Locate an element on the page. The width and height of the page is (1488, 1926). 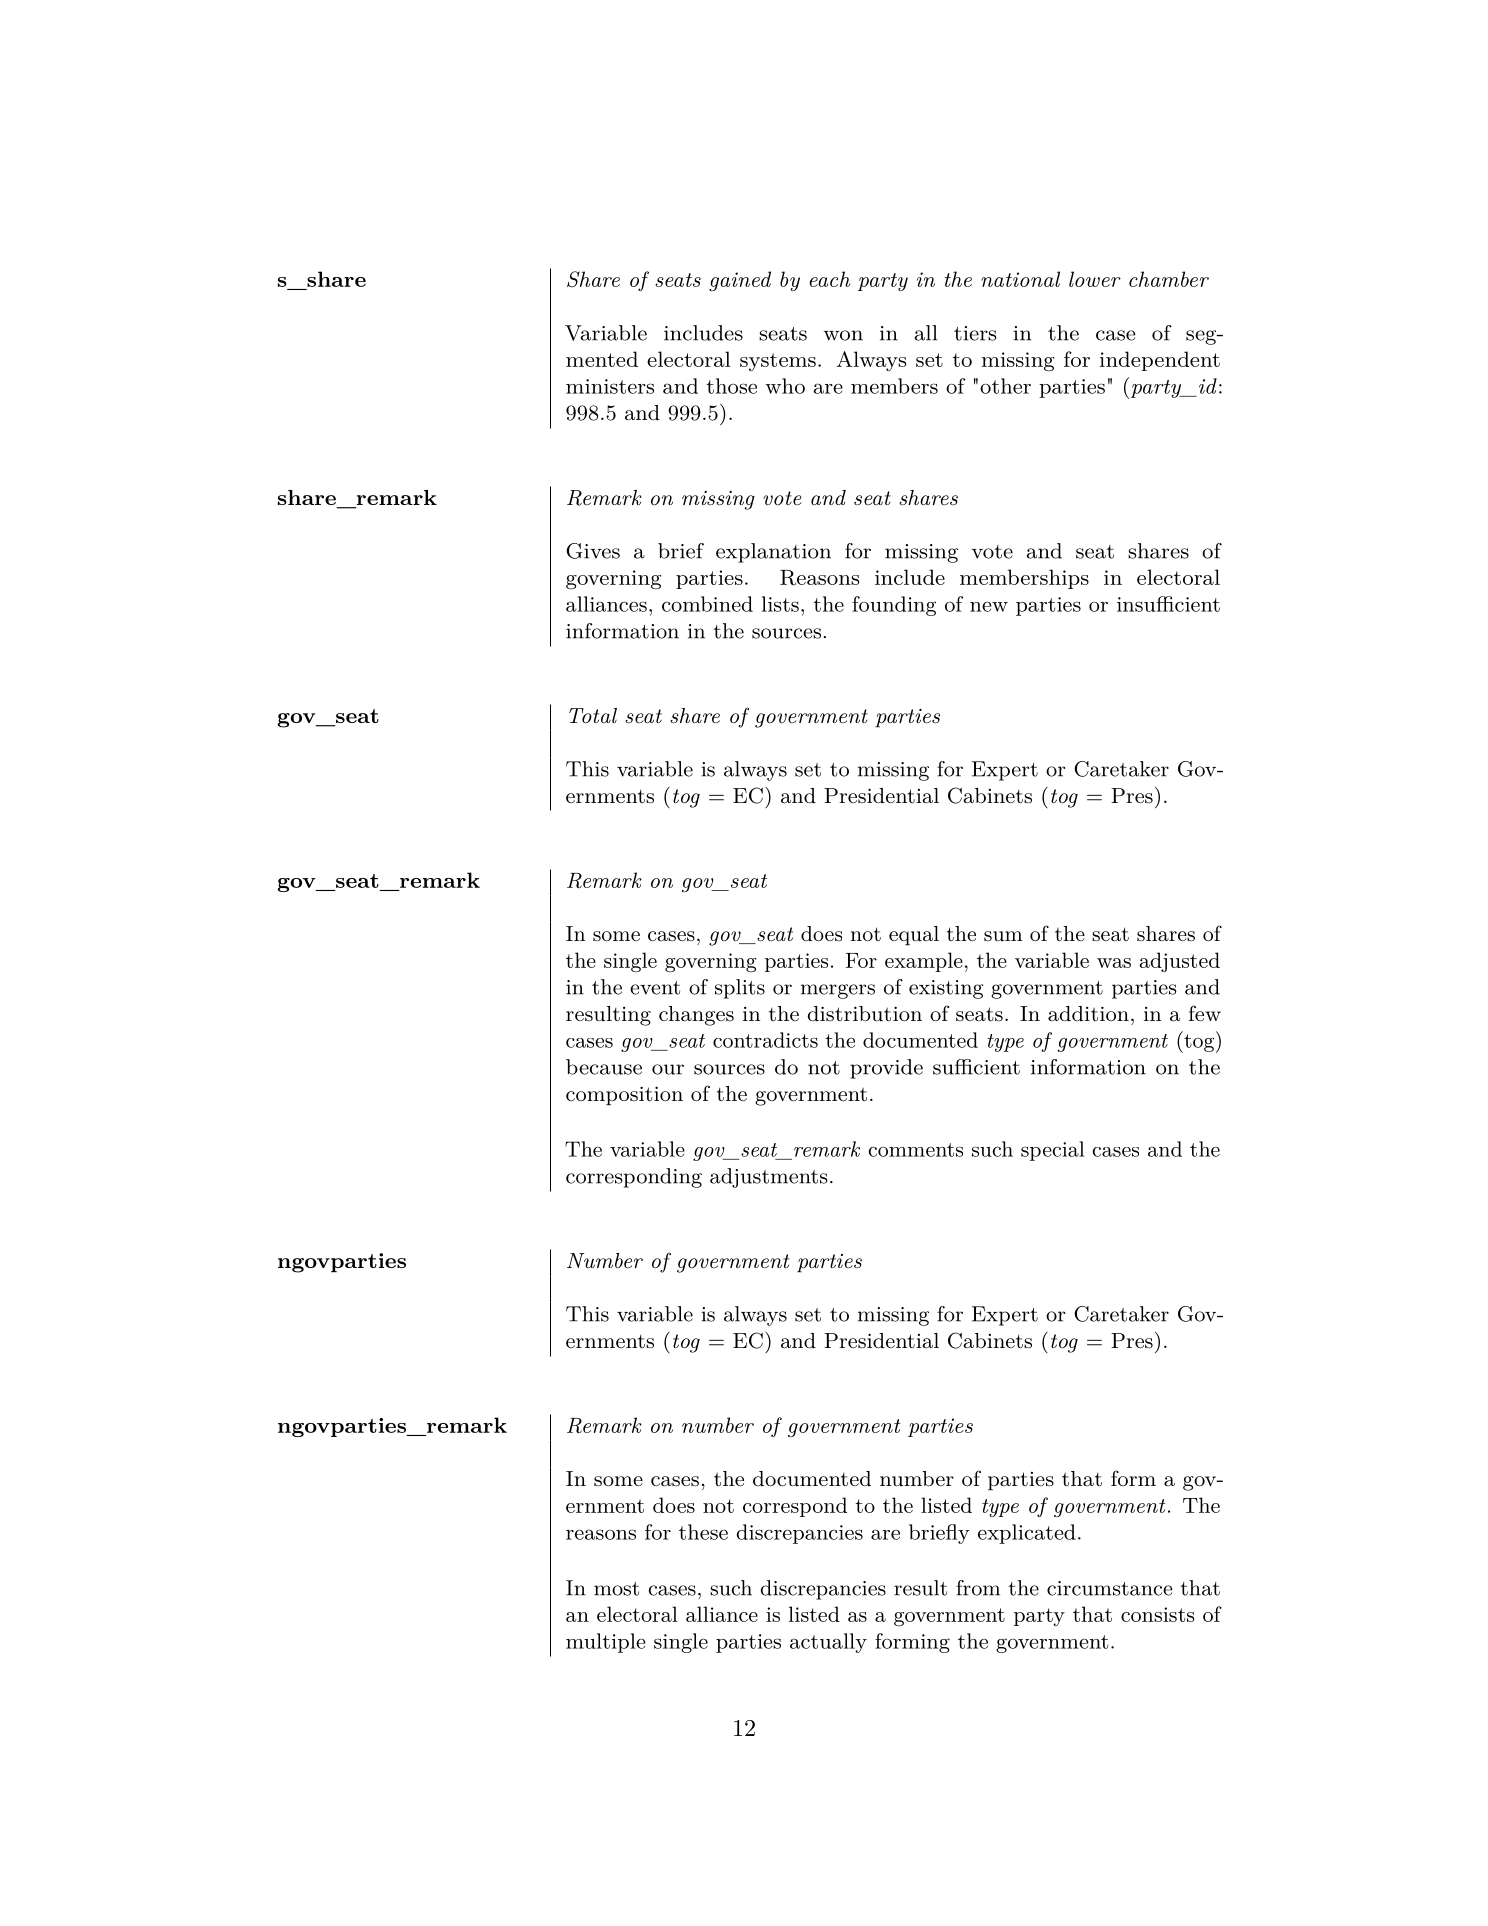
new is located at coordinates (989, 606).
